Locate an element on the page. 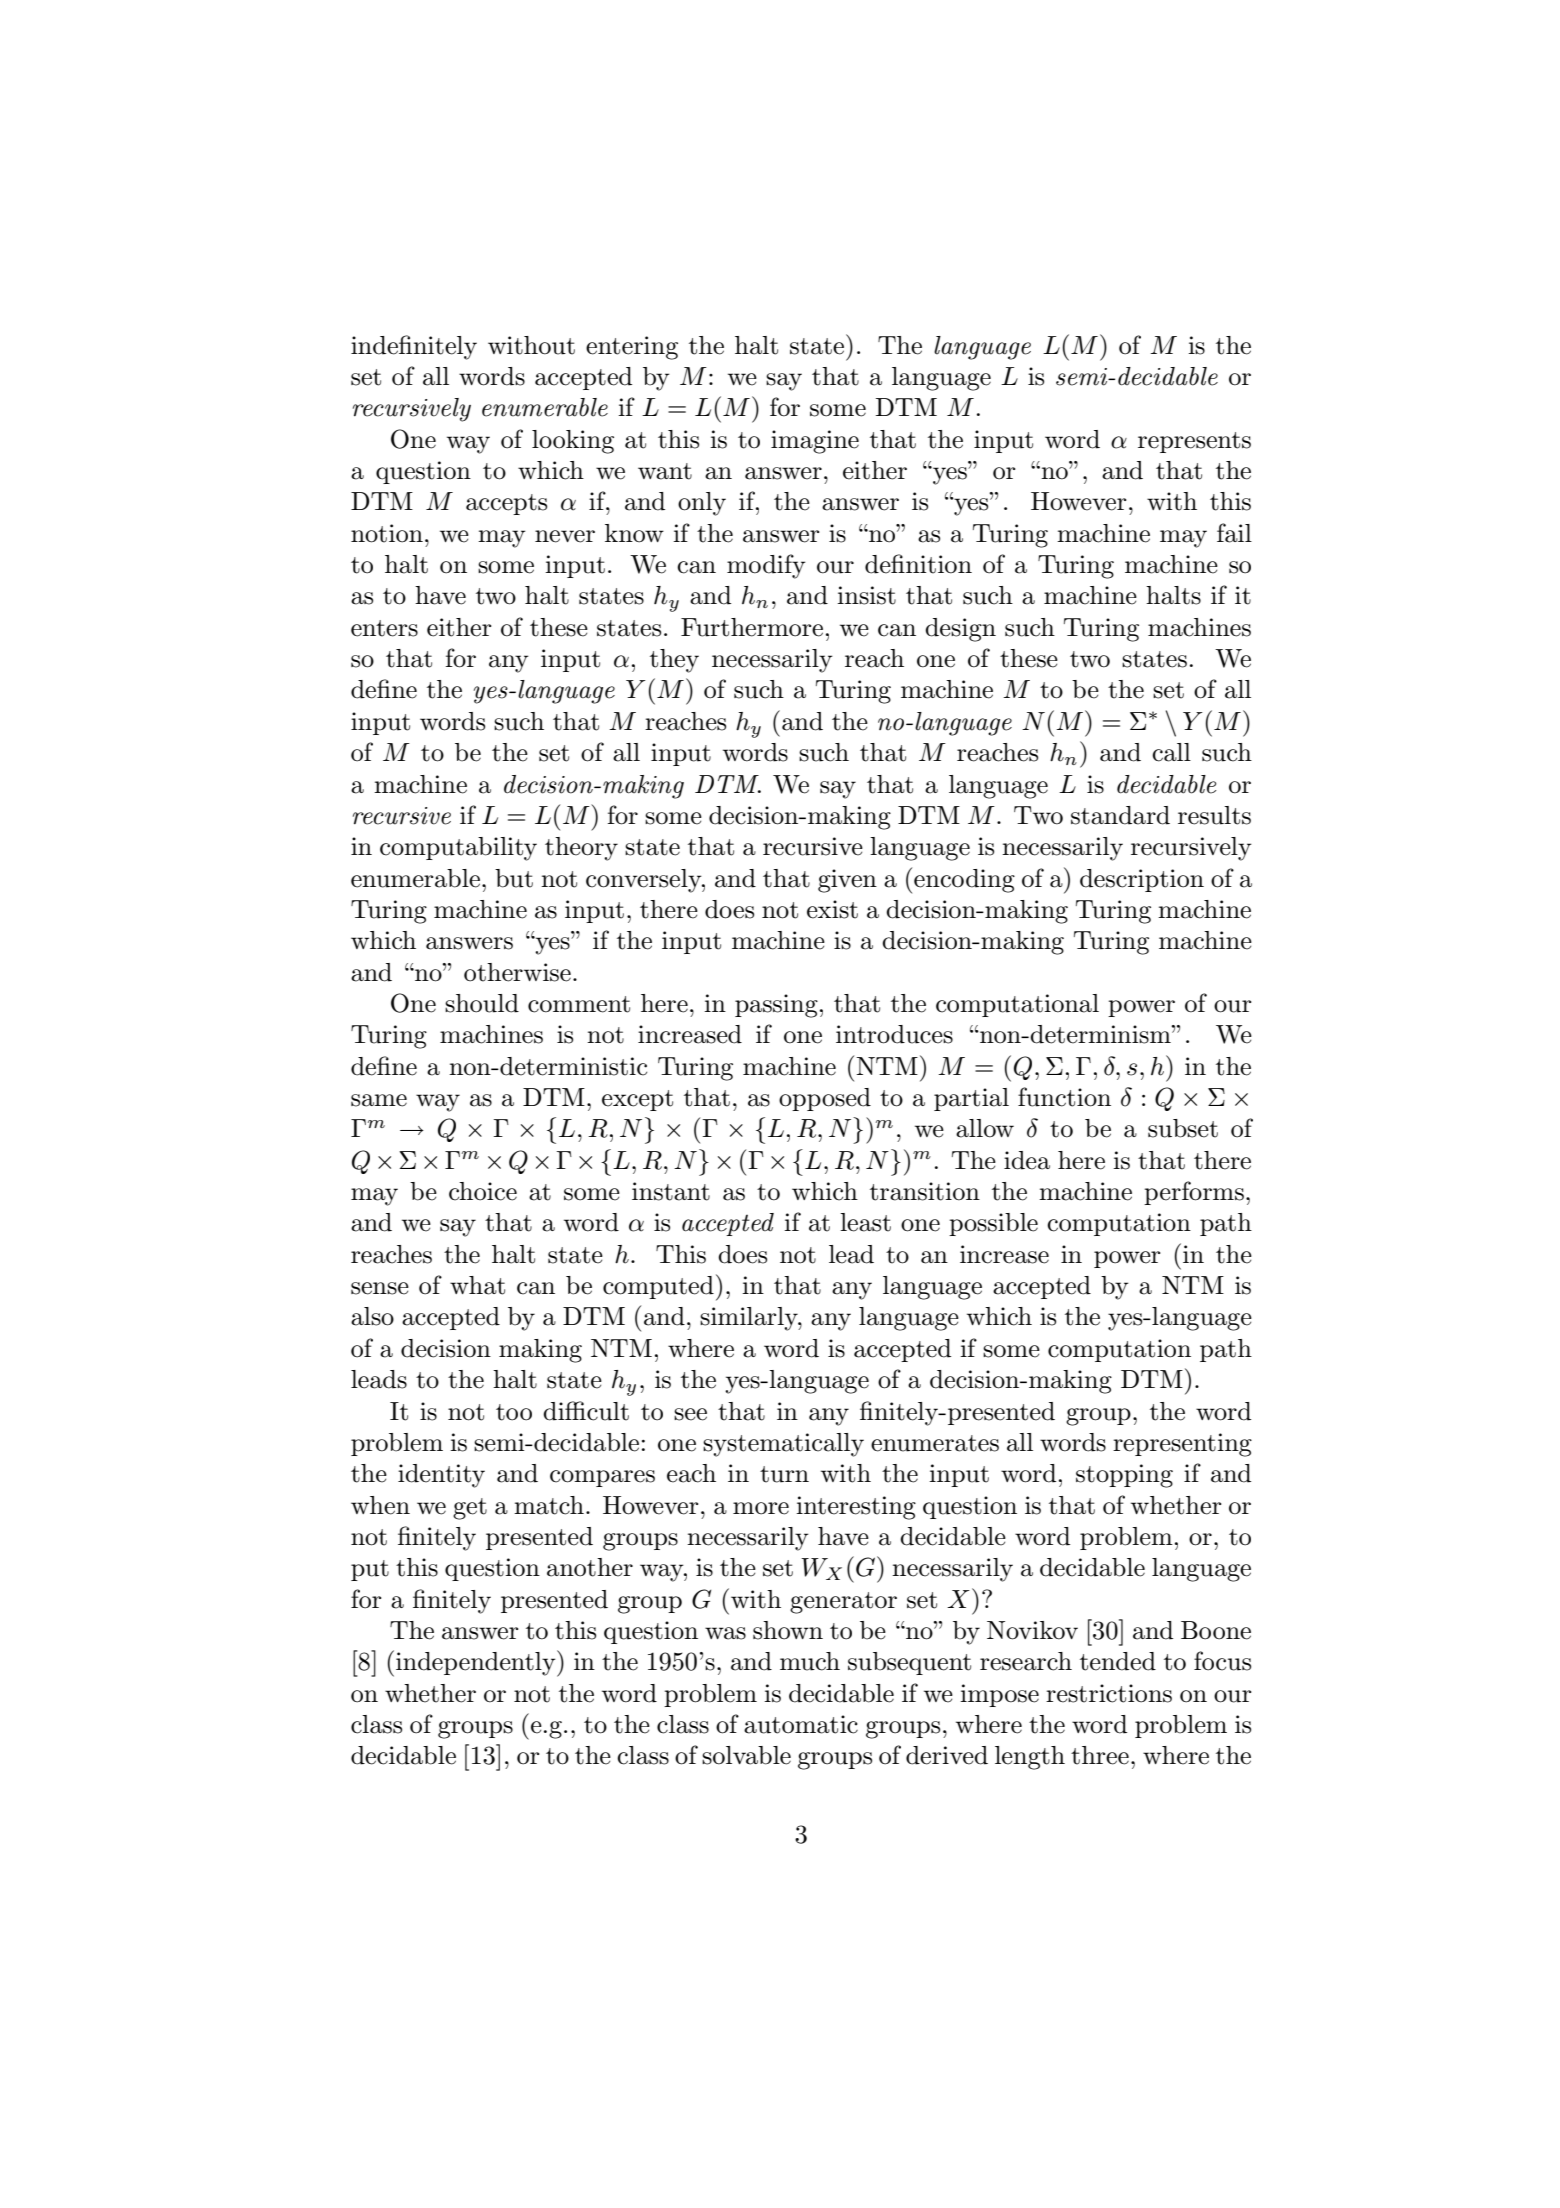  represents is located at coordinates (1194, 442).
